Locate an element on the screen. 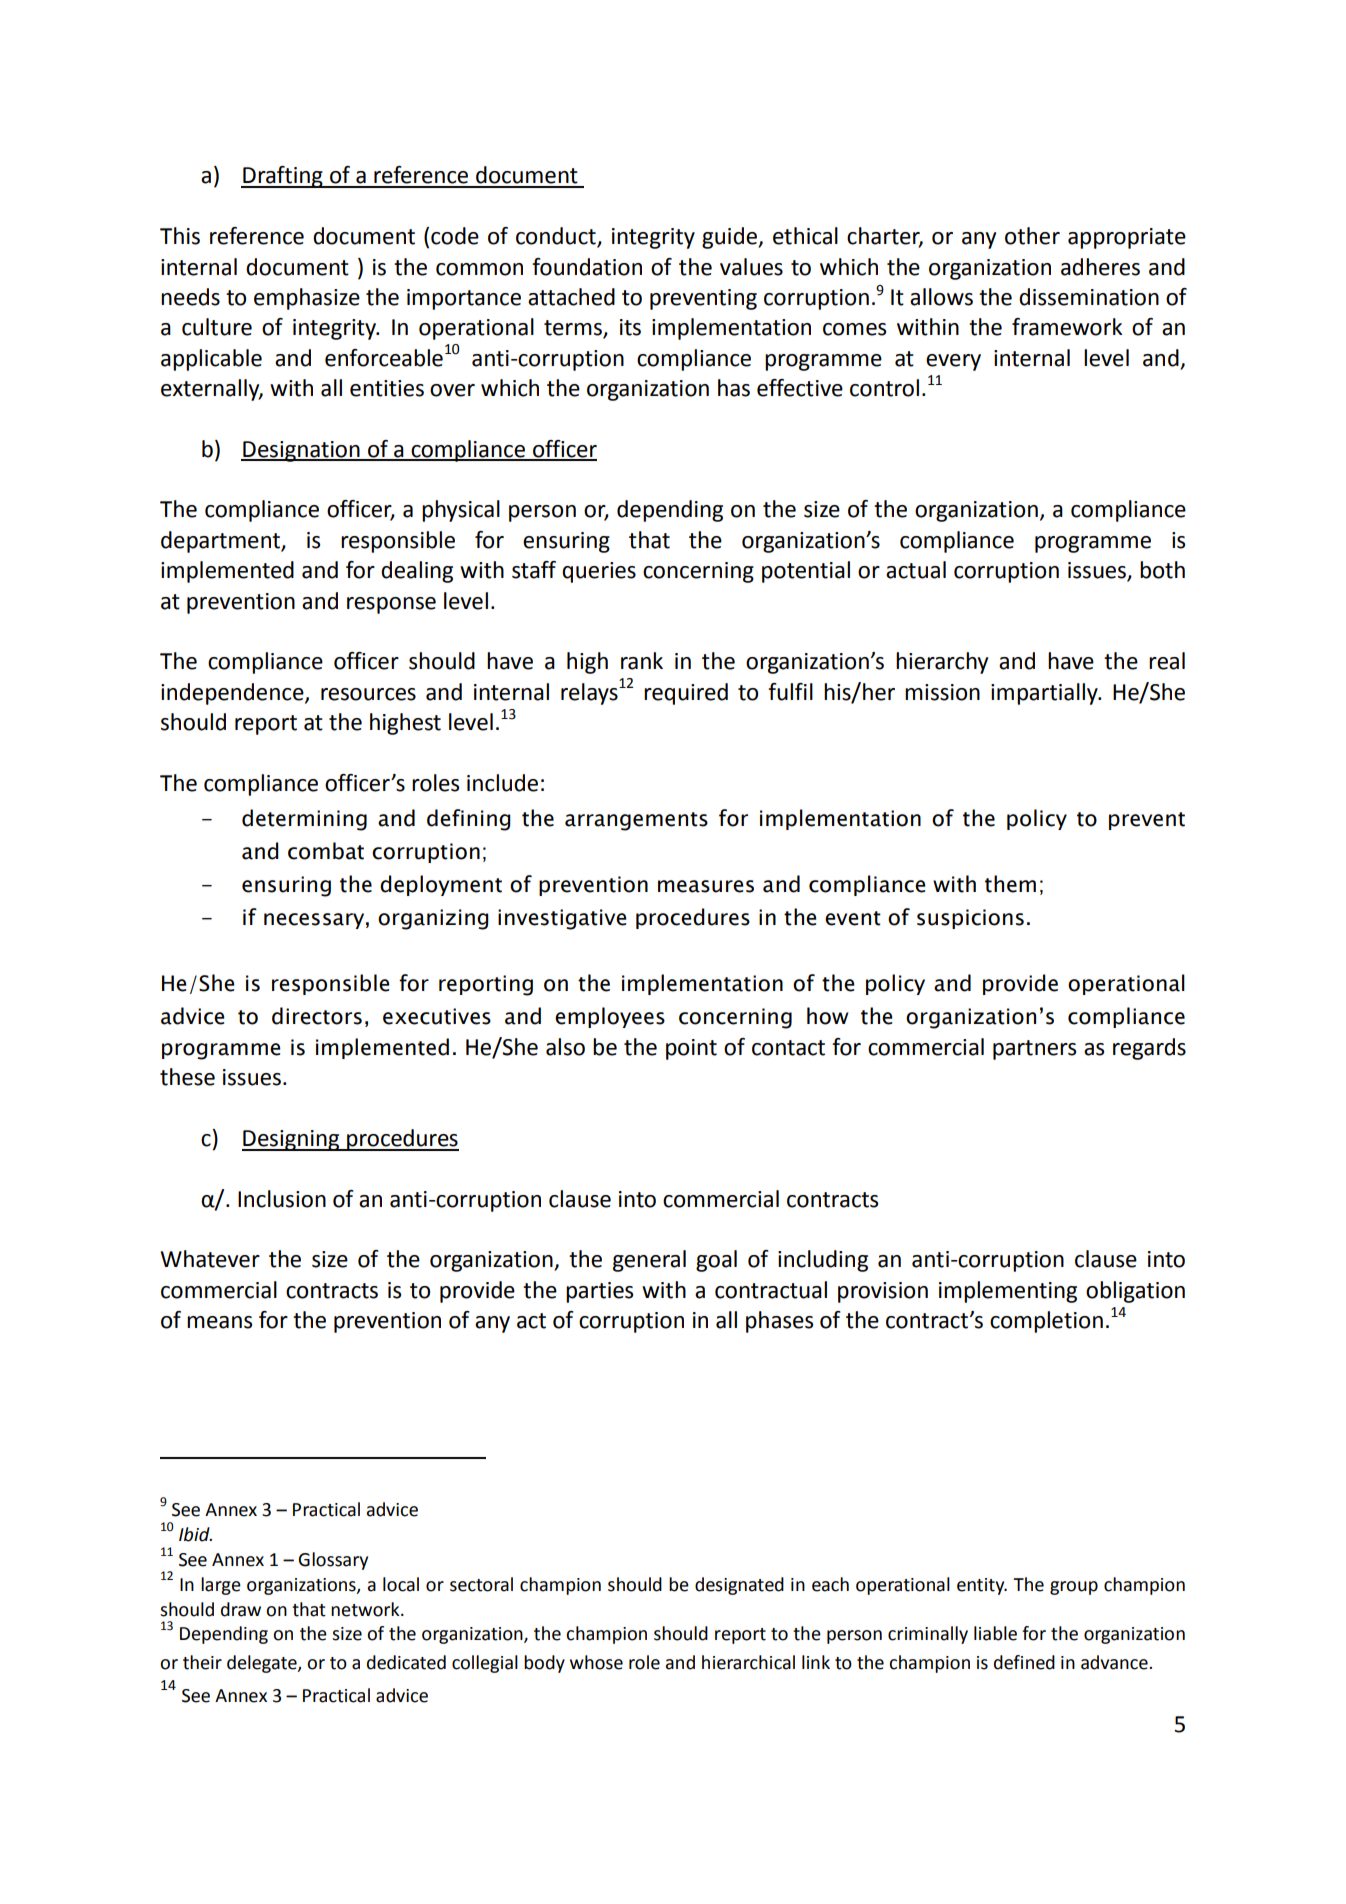 This screenshot has height=1904, width=1346. point is located at coordinates (691, 1049).
